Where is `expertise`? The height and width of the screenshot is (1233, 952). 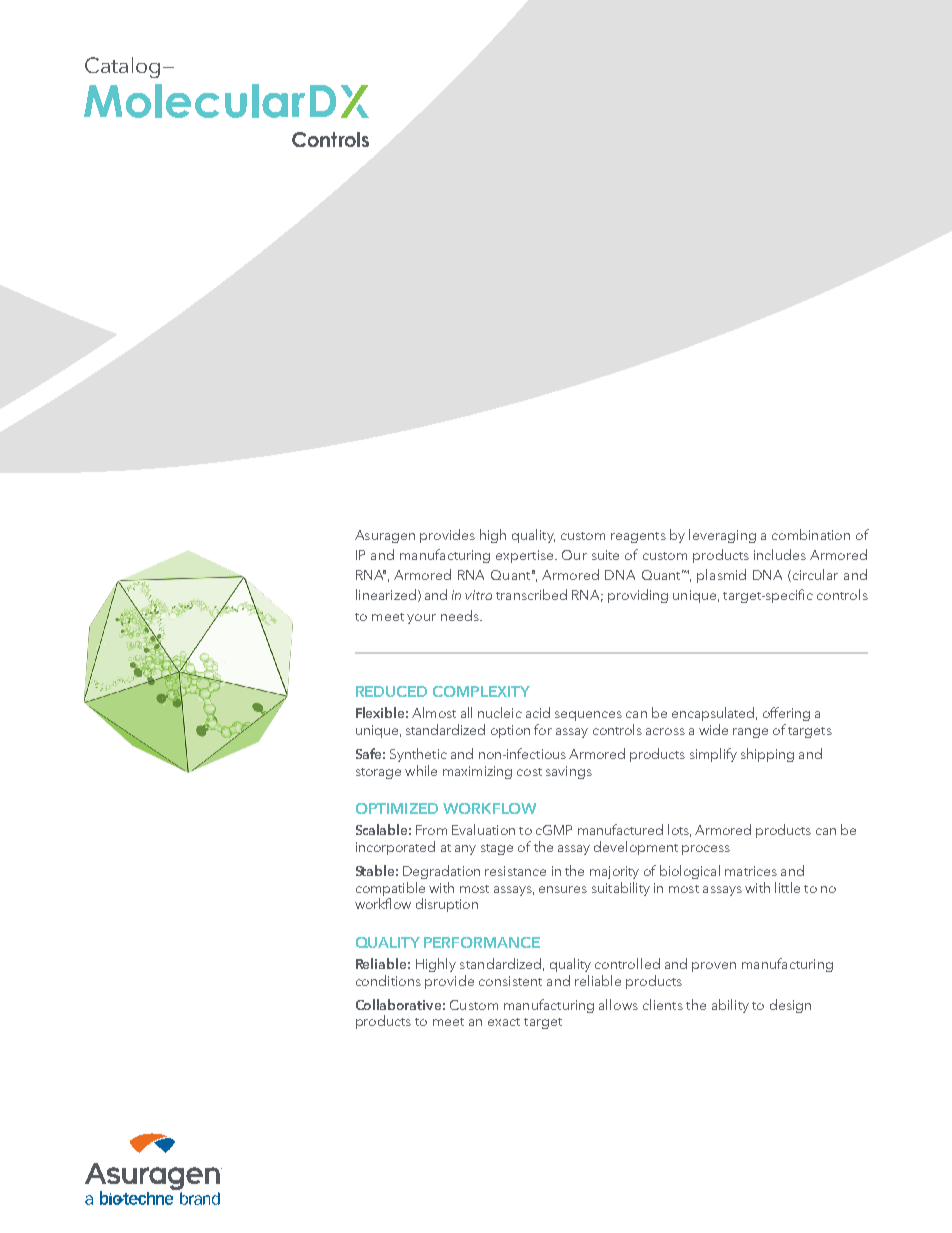
expertise is located at coordinates (526, 556).
